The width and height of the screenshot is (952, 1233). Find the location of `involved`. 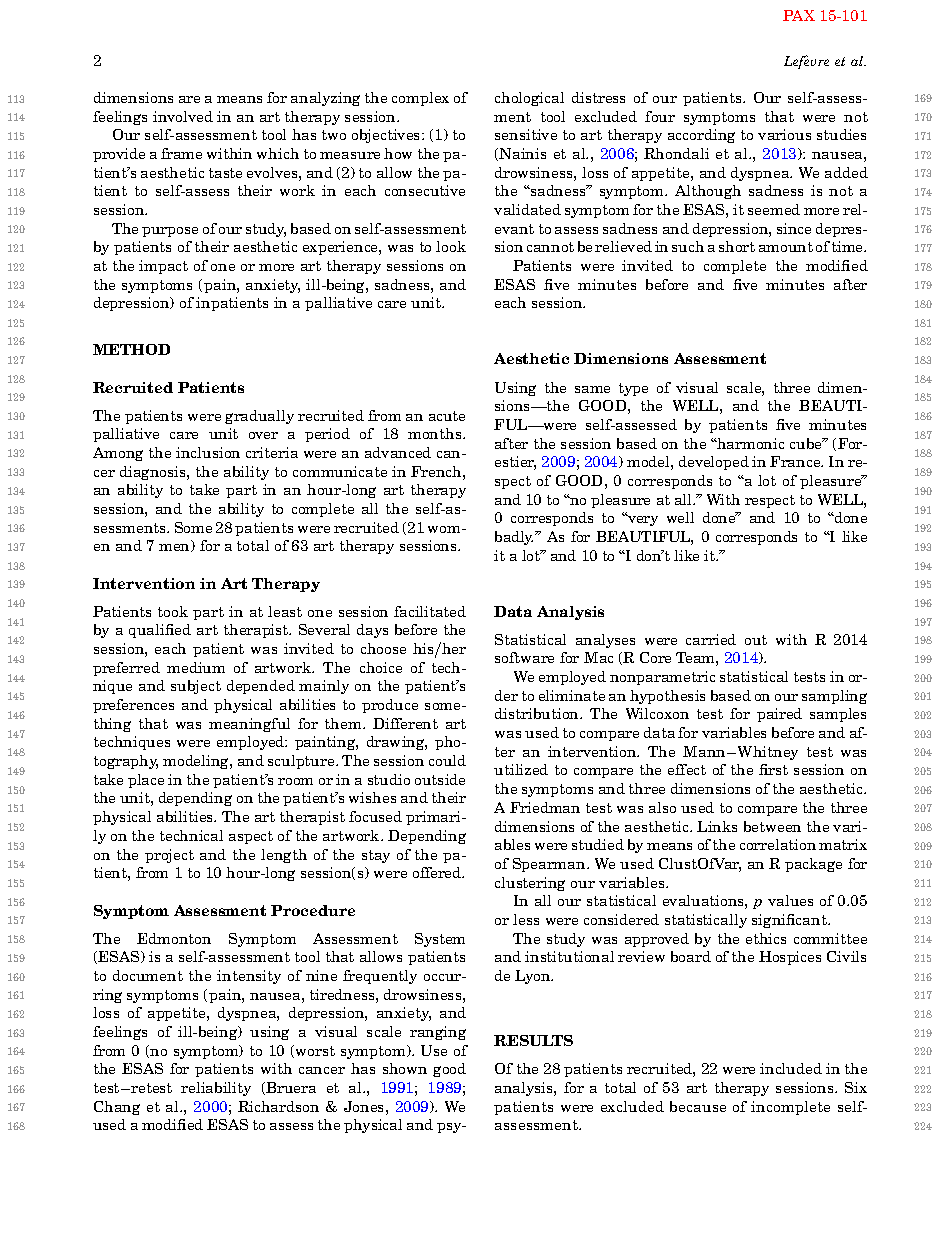

involved is located at coordinates (183, 116).
